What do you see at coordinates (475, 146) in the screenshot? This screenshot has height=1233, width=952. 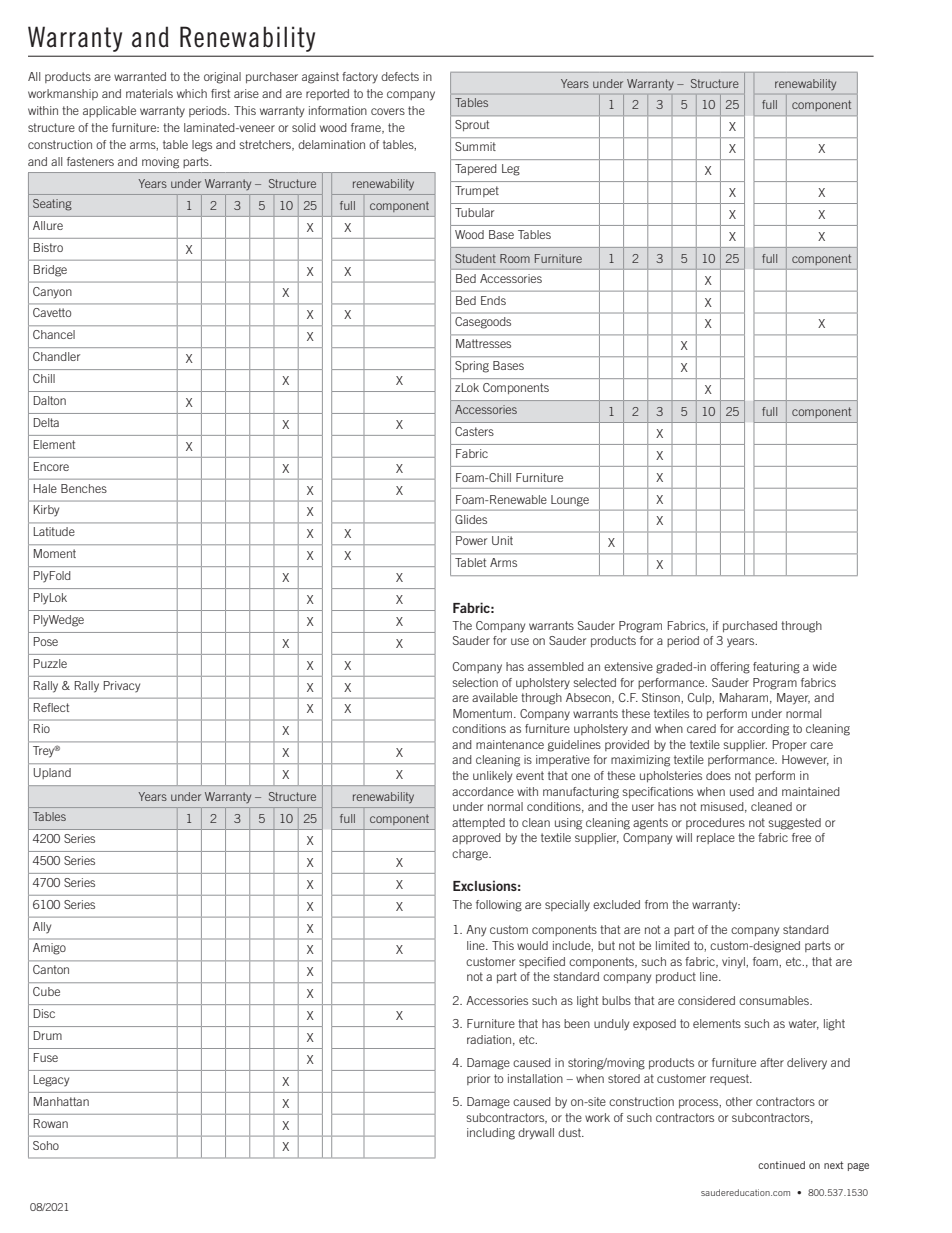 I see `Summit` at bounding box center [475, 146].
